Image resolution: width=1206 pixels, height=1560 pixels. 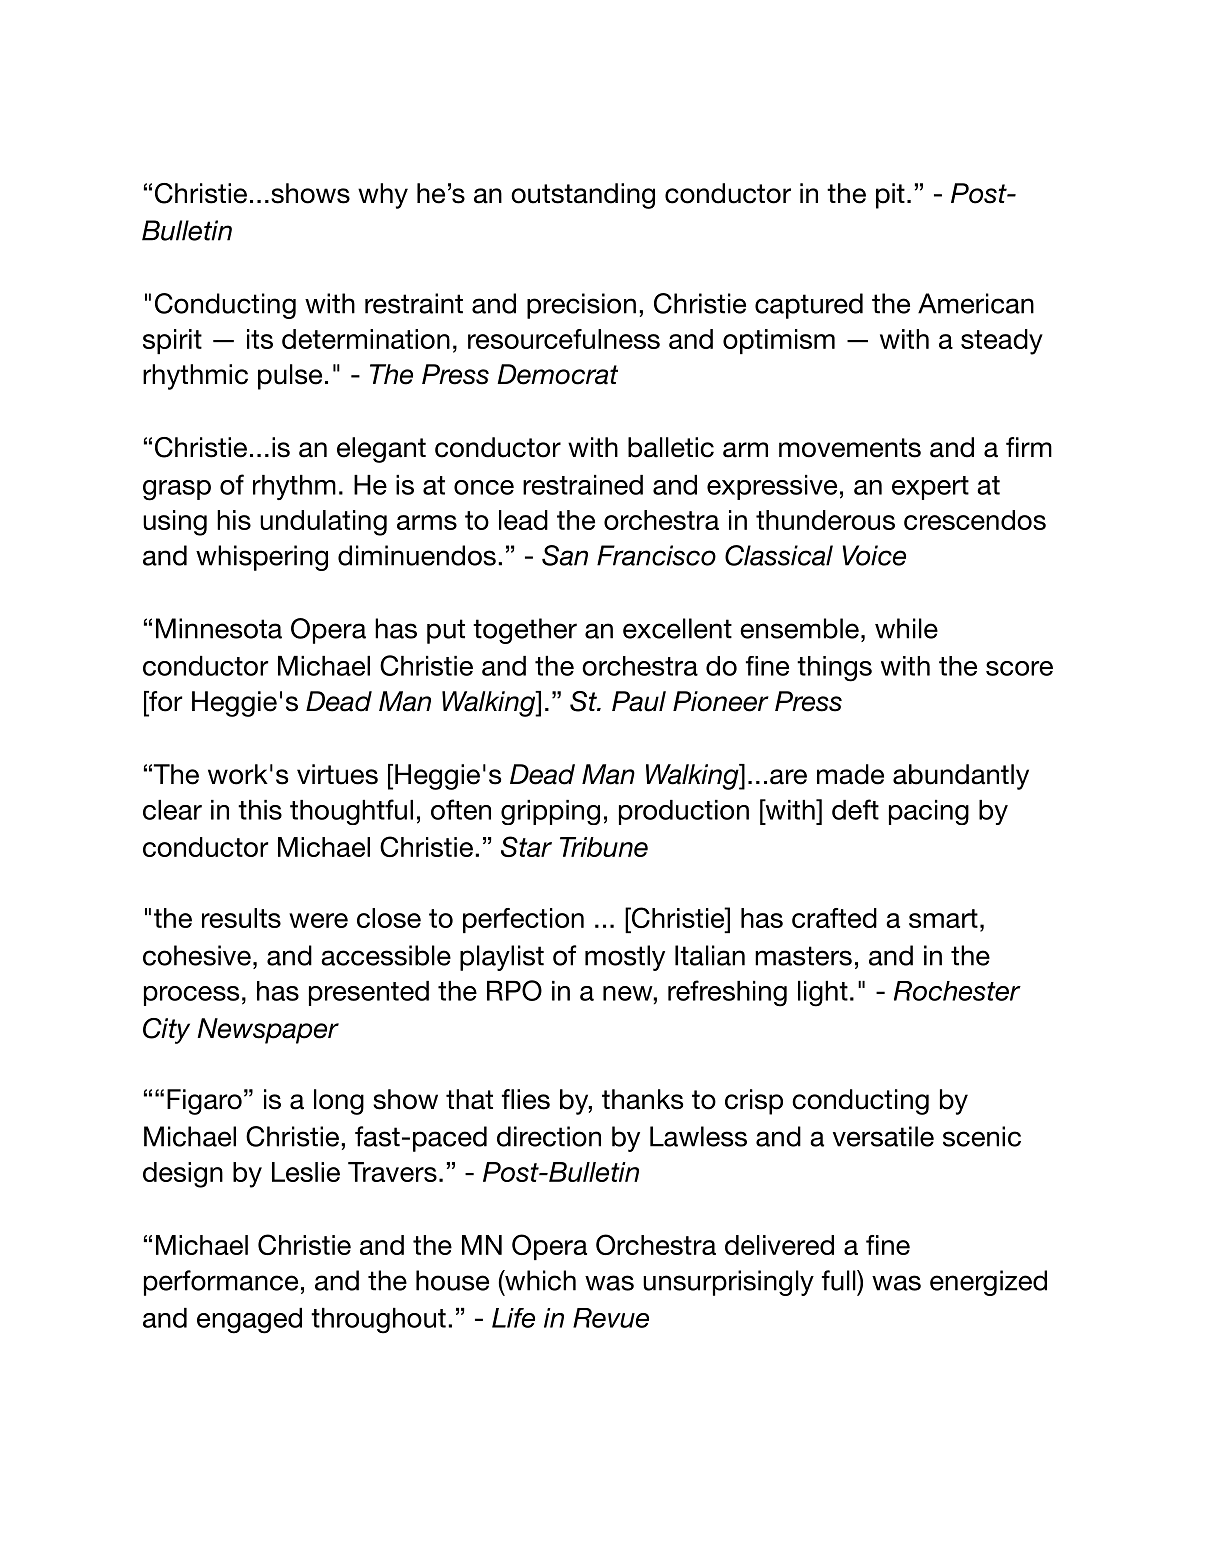 I want to click on Newspaper, so click(x=268, y=1031).
